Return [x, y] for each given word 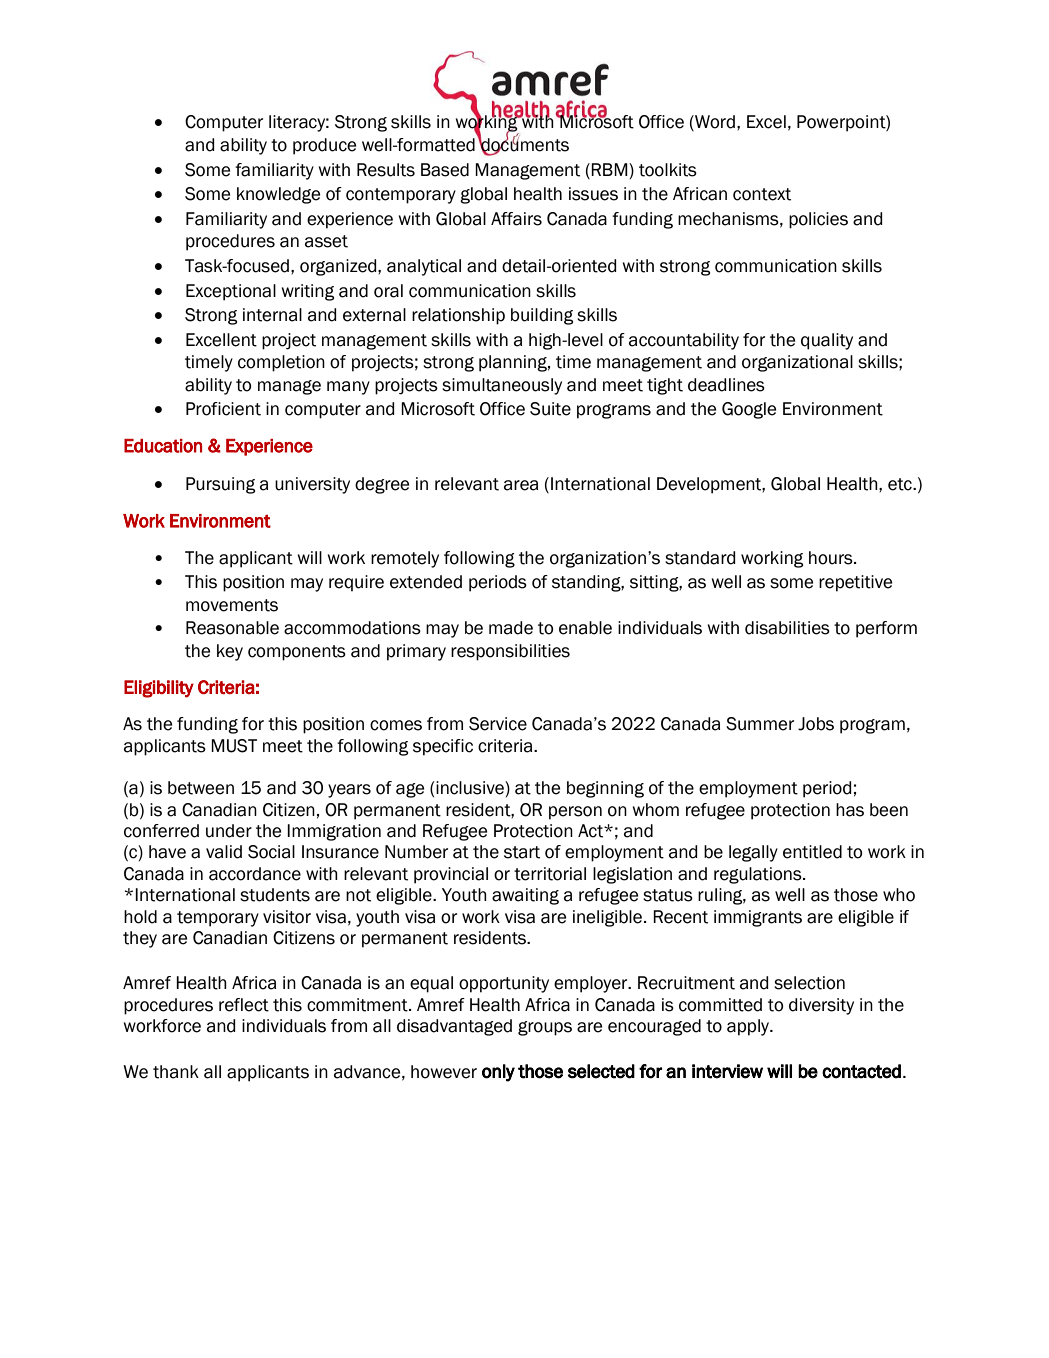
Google [749, 410]
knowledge [278, 195]
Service [498, 724]
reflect [244, 1005]
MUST [234, 746]
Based [445, 170]
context [762, 194]
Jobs [816, 724]
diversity [821, 1006]
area [521, 485]
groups [545, 1028]
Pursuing [220, 485]
